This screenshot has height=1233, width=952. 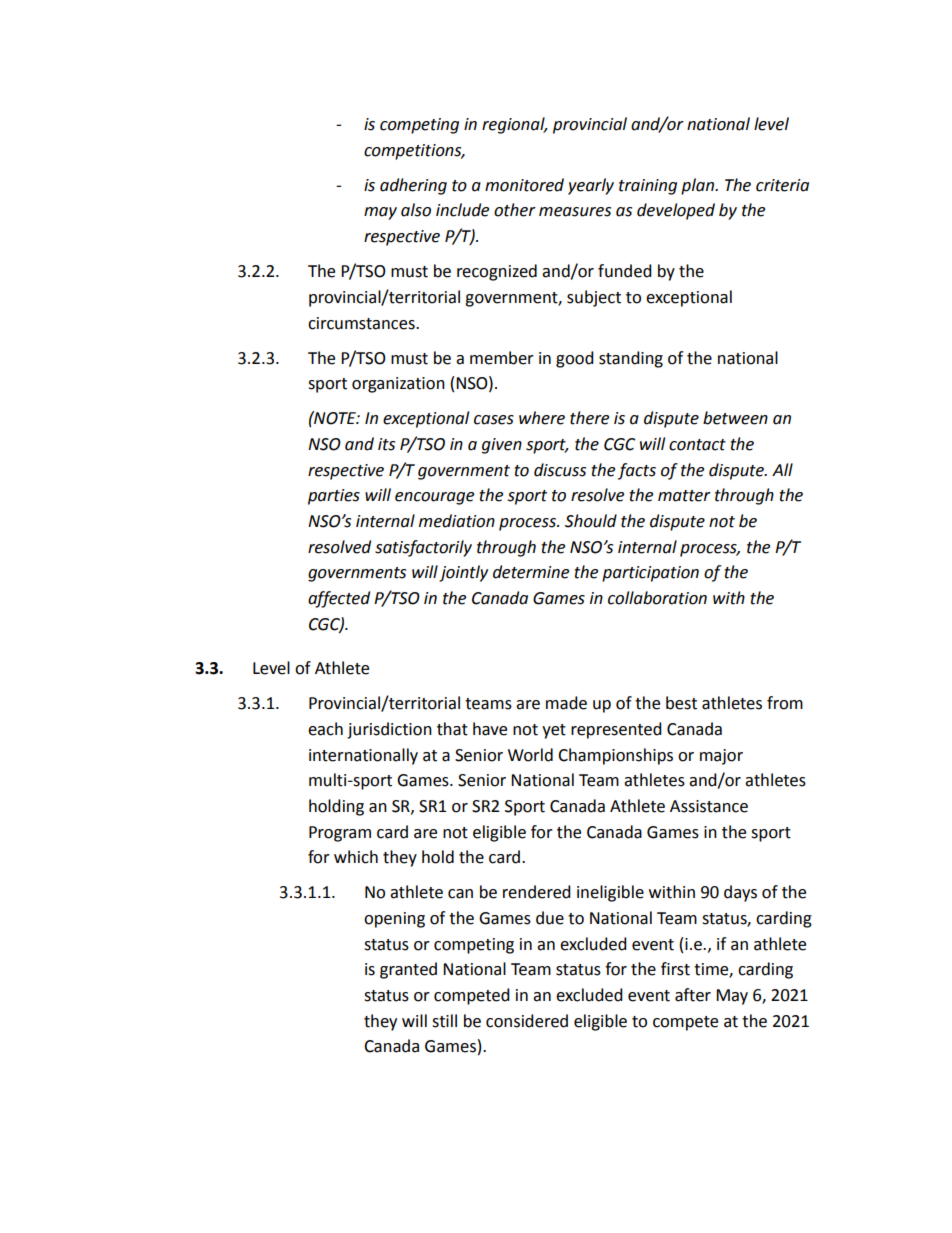 What do you see at coordinates (339, 599) in the screenshot?
I see `affected` at bounding box center [339, 599].
